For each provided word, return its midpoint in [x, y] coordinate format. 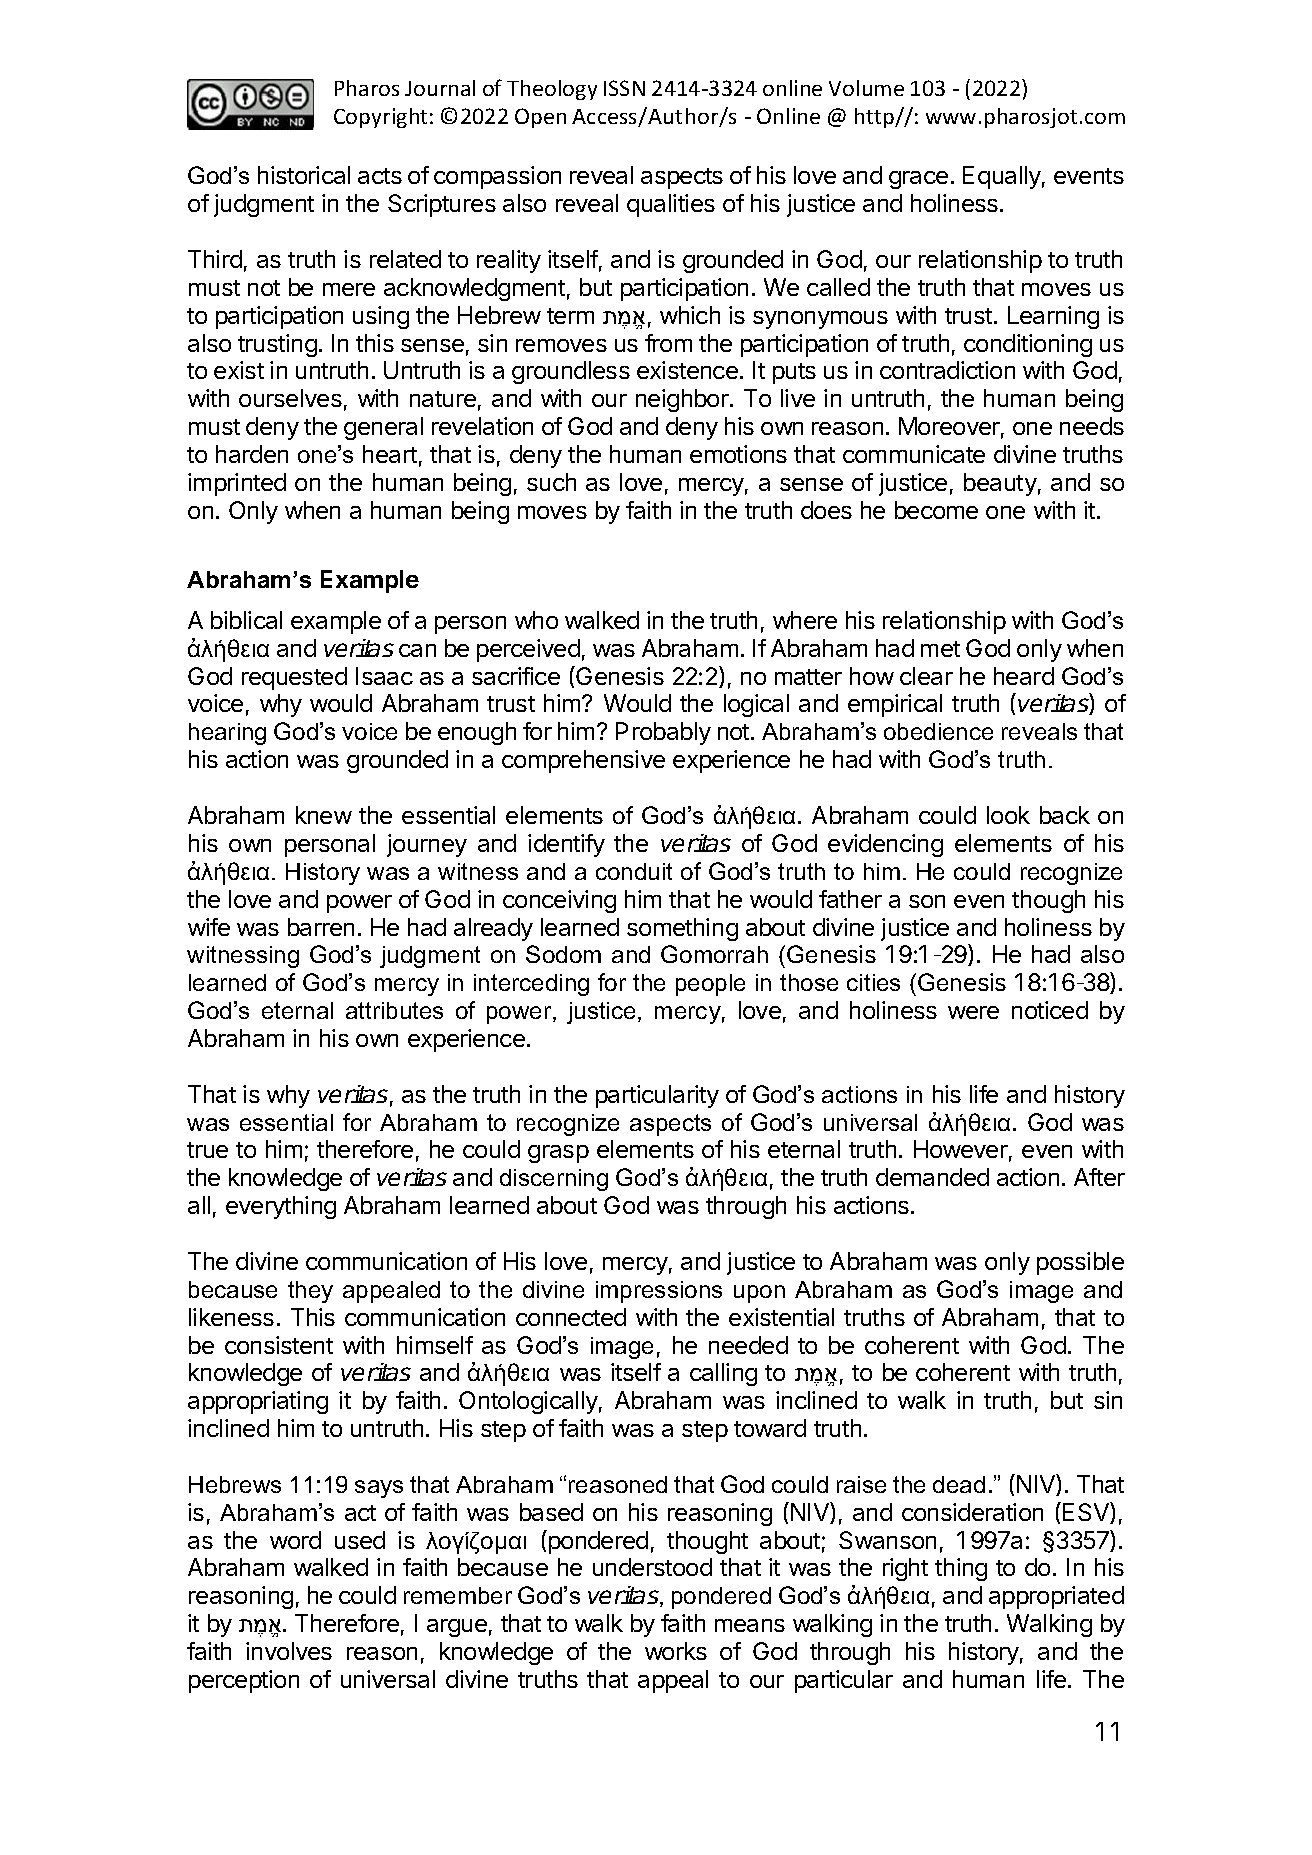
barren [321, 927]
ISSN [624, 88]
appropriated [1056, 1597]
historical [304, 175]
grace [918, 180]
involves [289, 1651]
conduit [634, 871]
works [676, 1651]
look [1008, 815]
